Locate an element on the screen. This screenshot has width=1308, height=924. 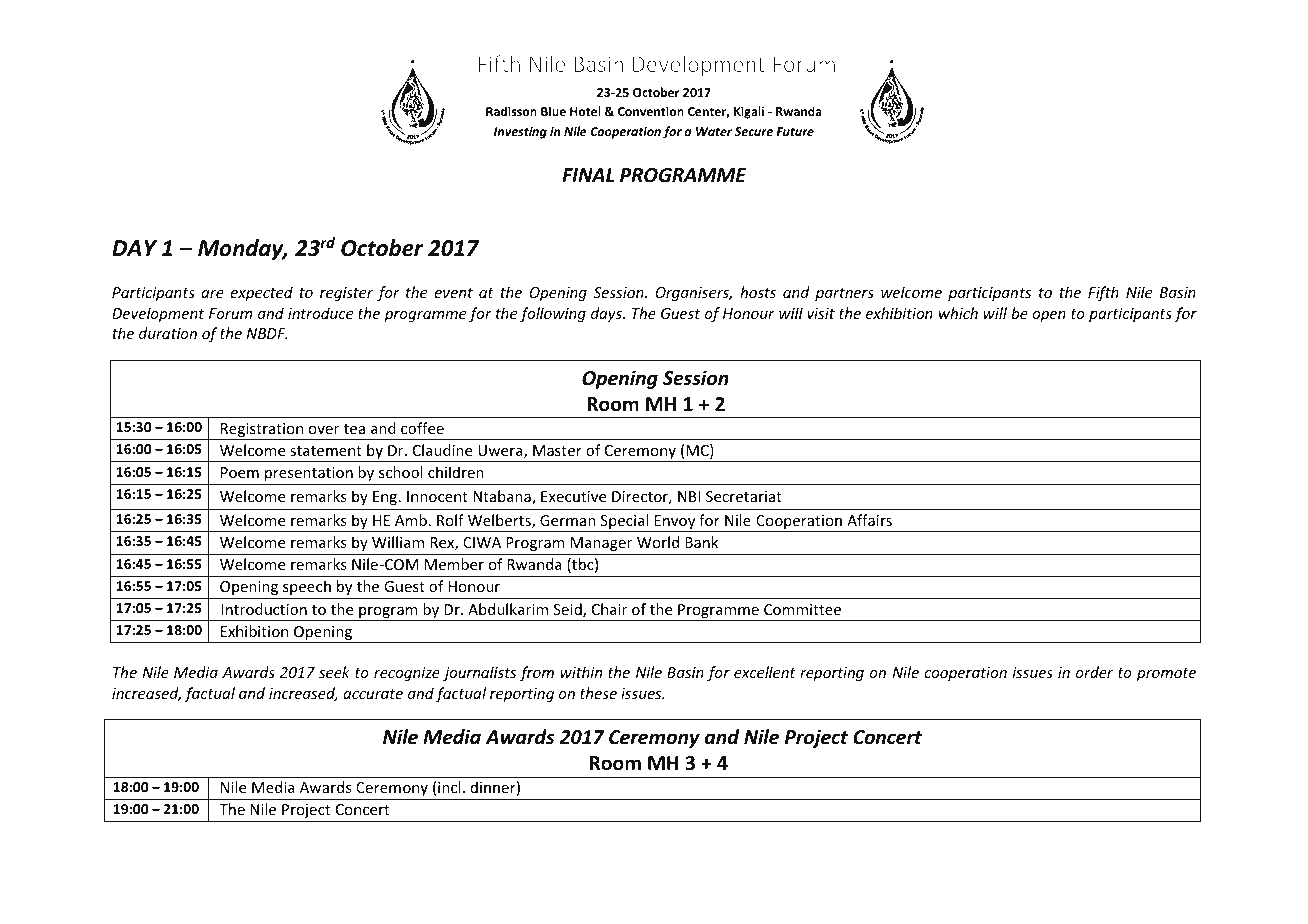
which is located at coordinates (958, 313).
